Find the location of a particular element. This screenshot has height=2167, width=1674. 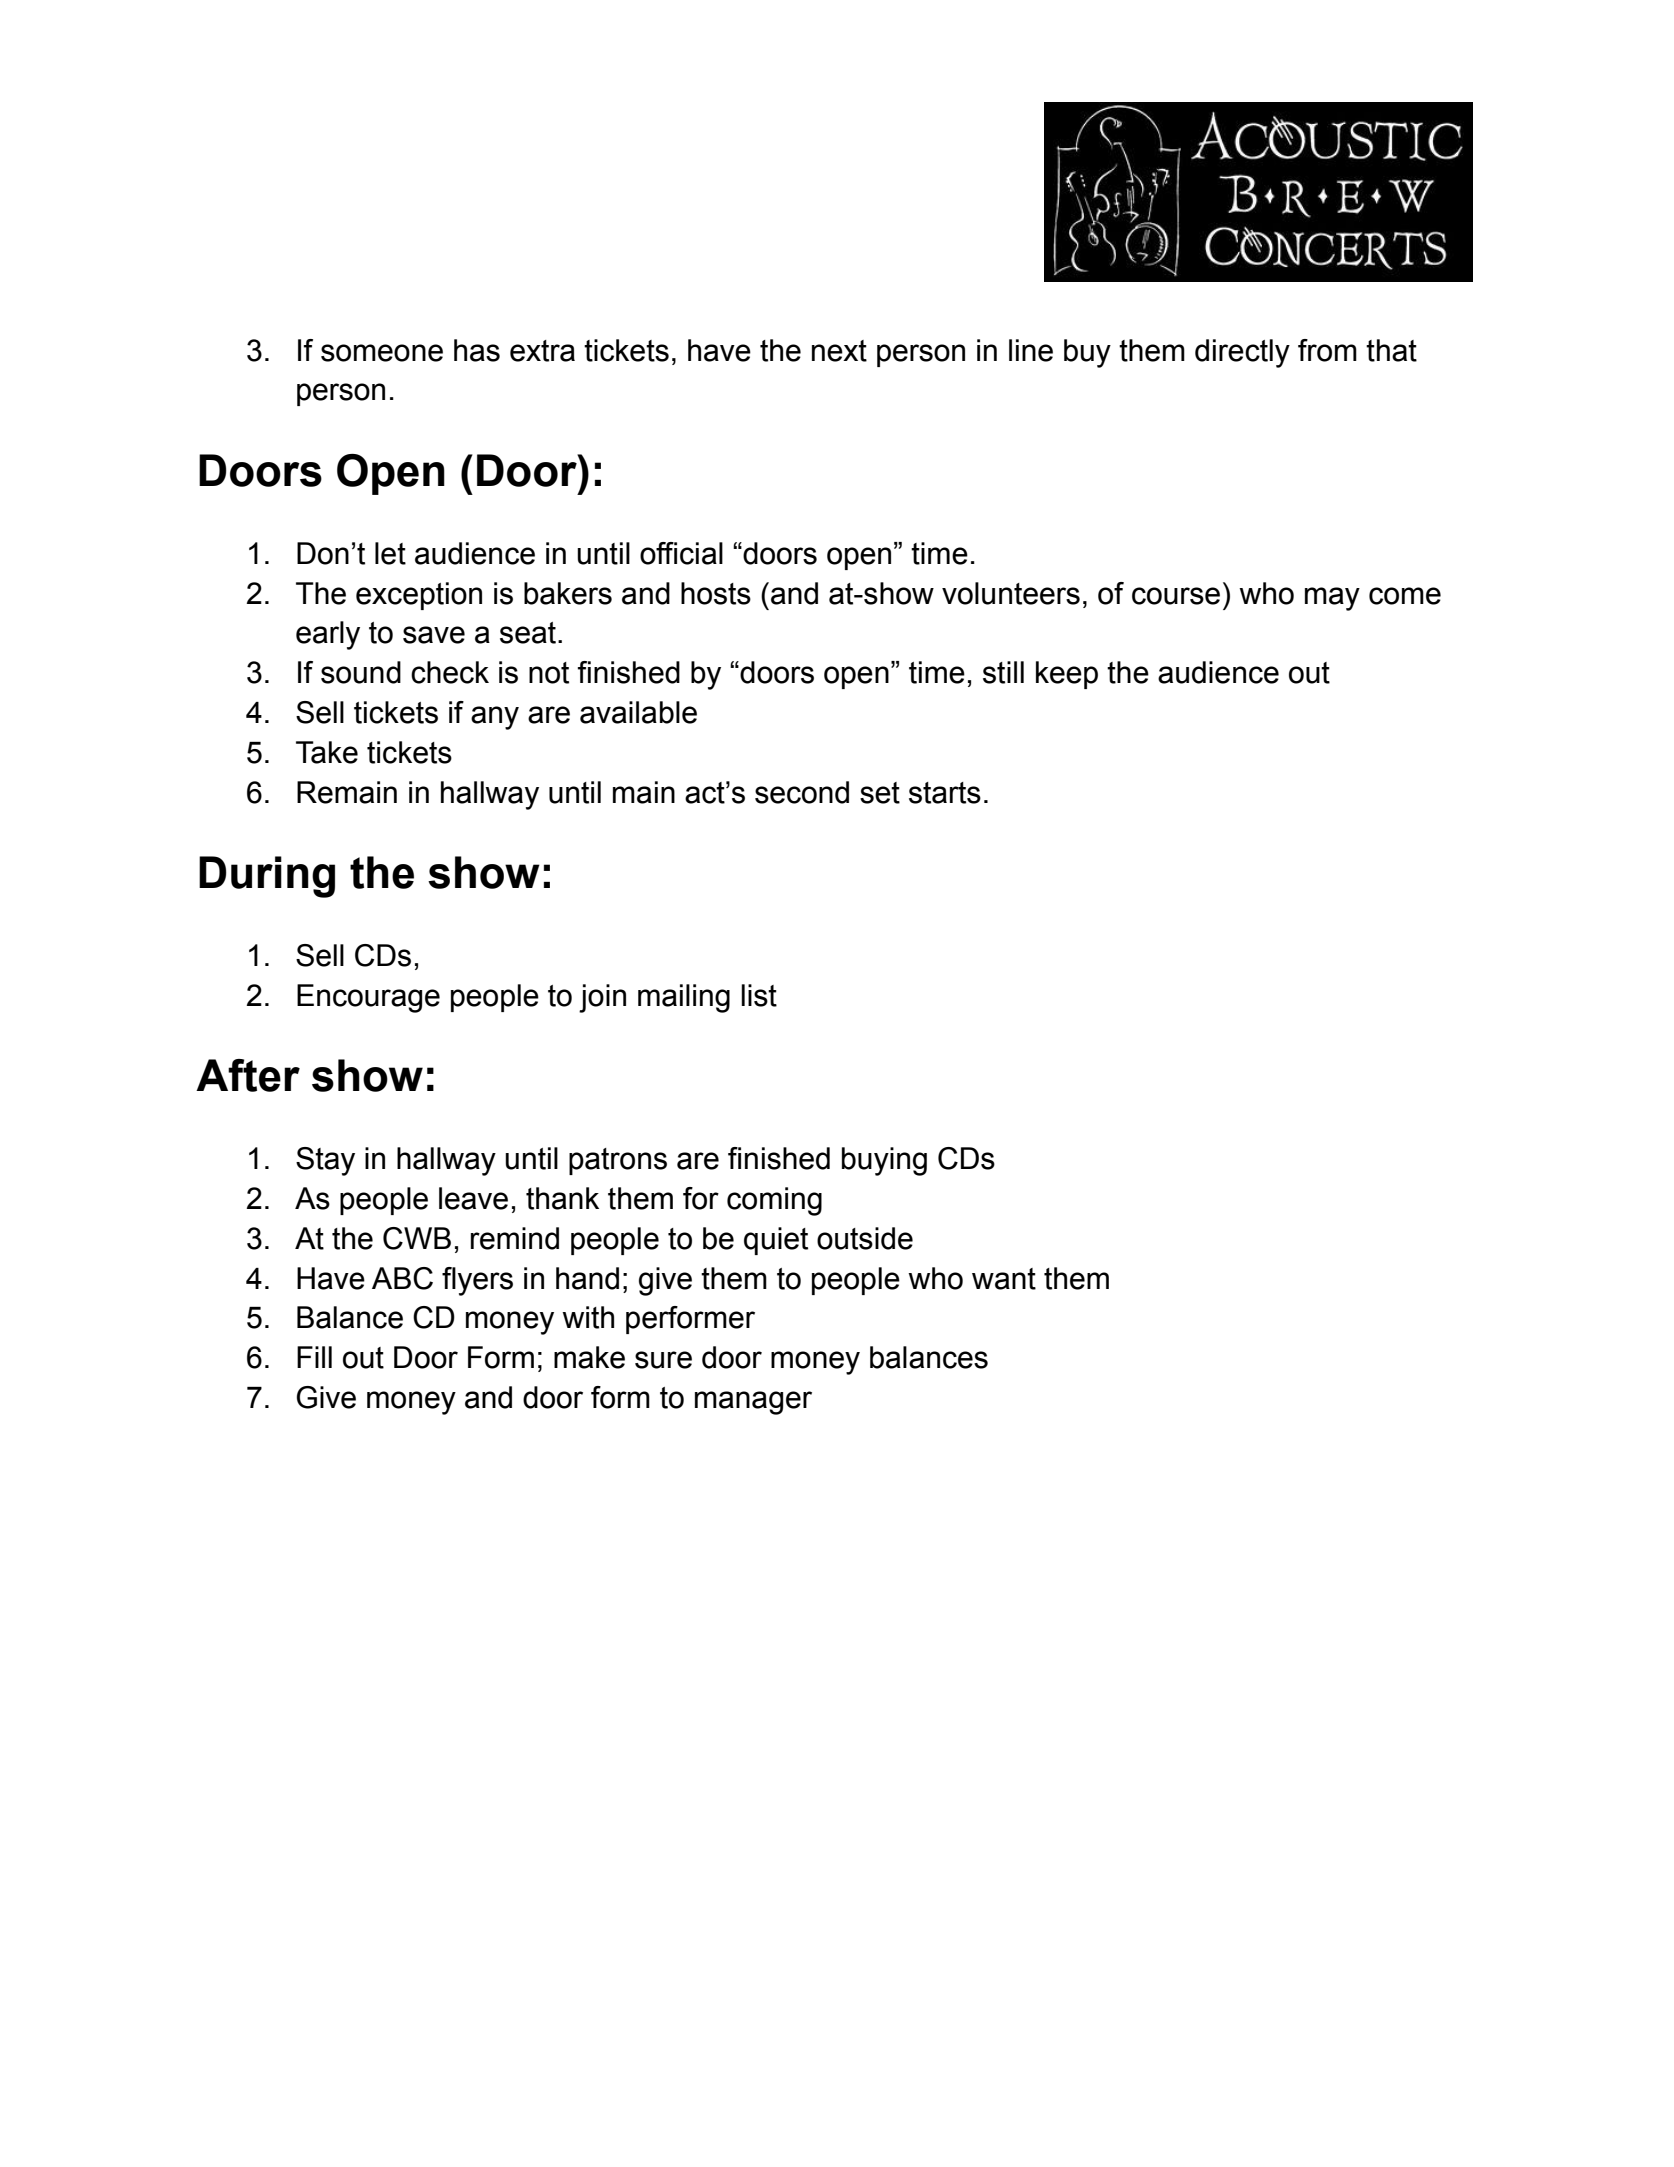

Take is located at coordinates (327, 752).
